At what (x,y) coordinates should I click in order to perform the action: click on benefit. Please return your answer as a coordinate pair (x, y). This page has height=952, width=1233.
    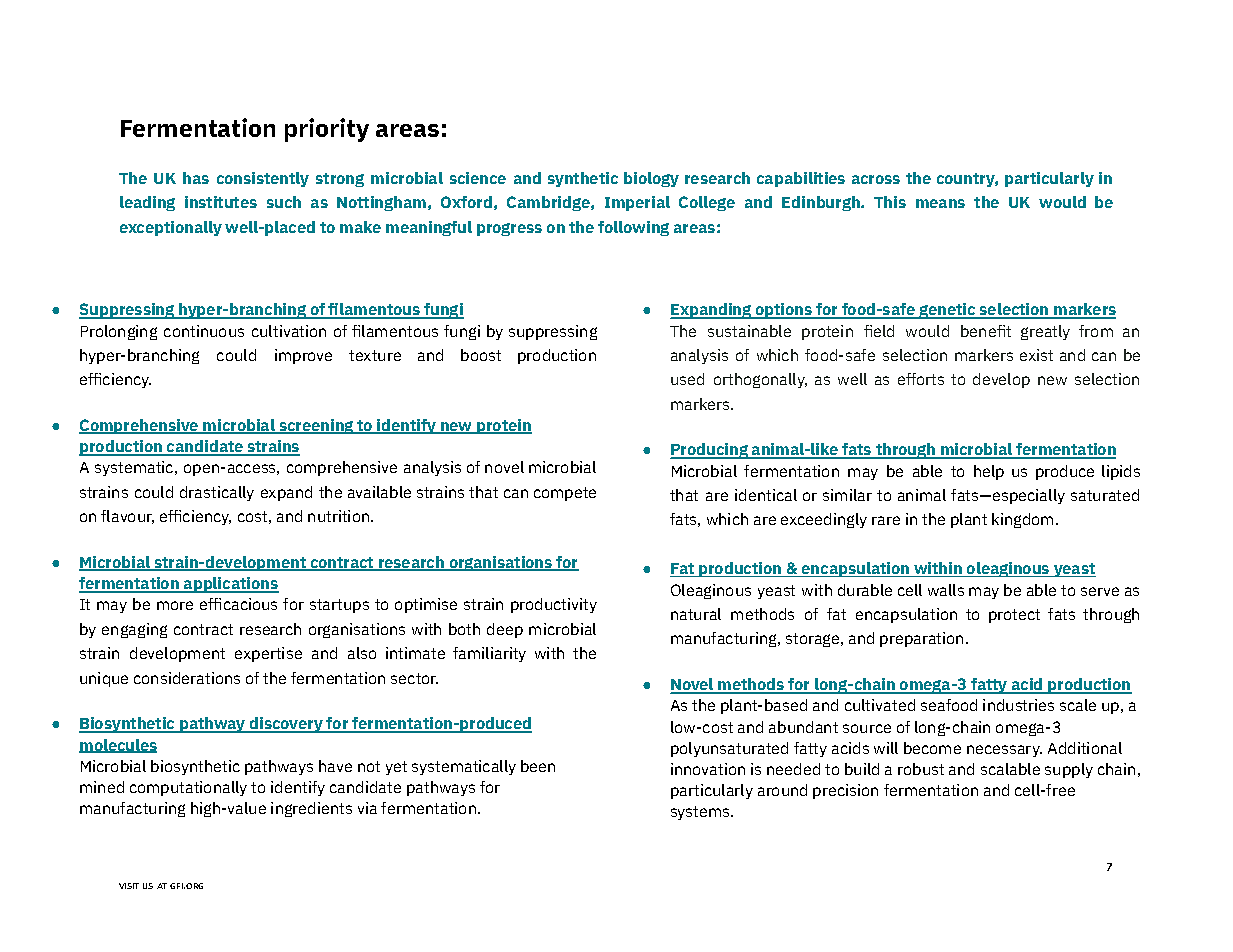
    Looking at the image, I should click on (986, 331).
